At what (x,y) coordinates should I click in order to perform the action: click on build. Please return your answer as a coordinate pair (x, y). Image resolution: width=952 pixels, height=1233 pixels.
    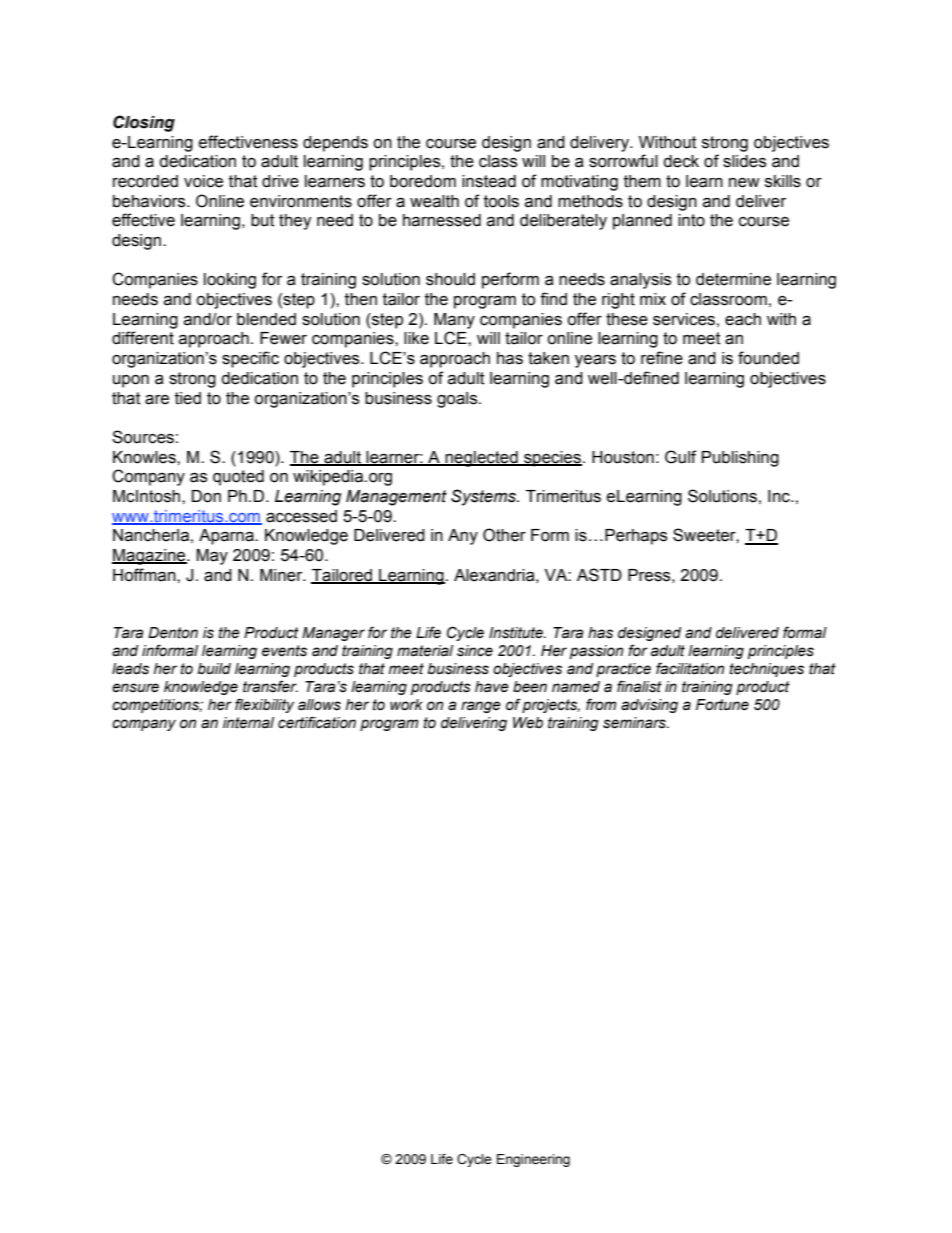
    Looking at the image, I should click on (214, 669).
